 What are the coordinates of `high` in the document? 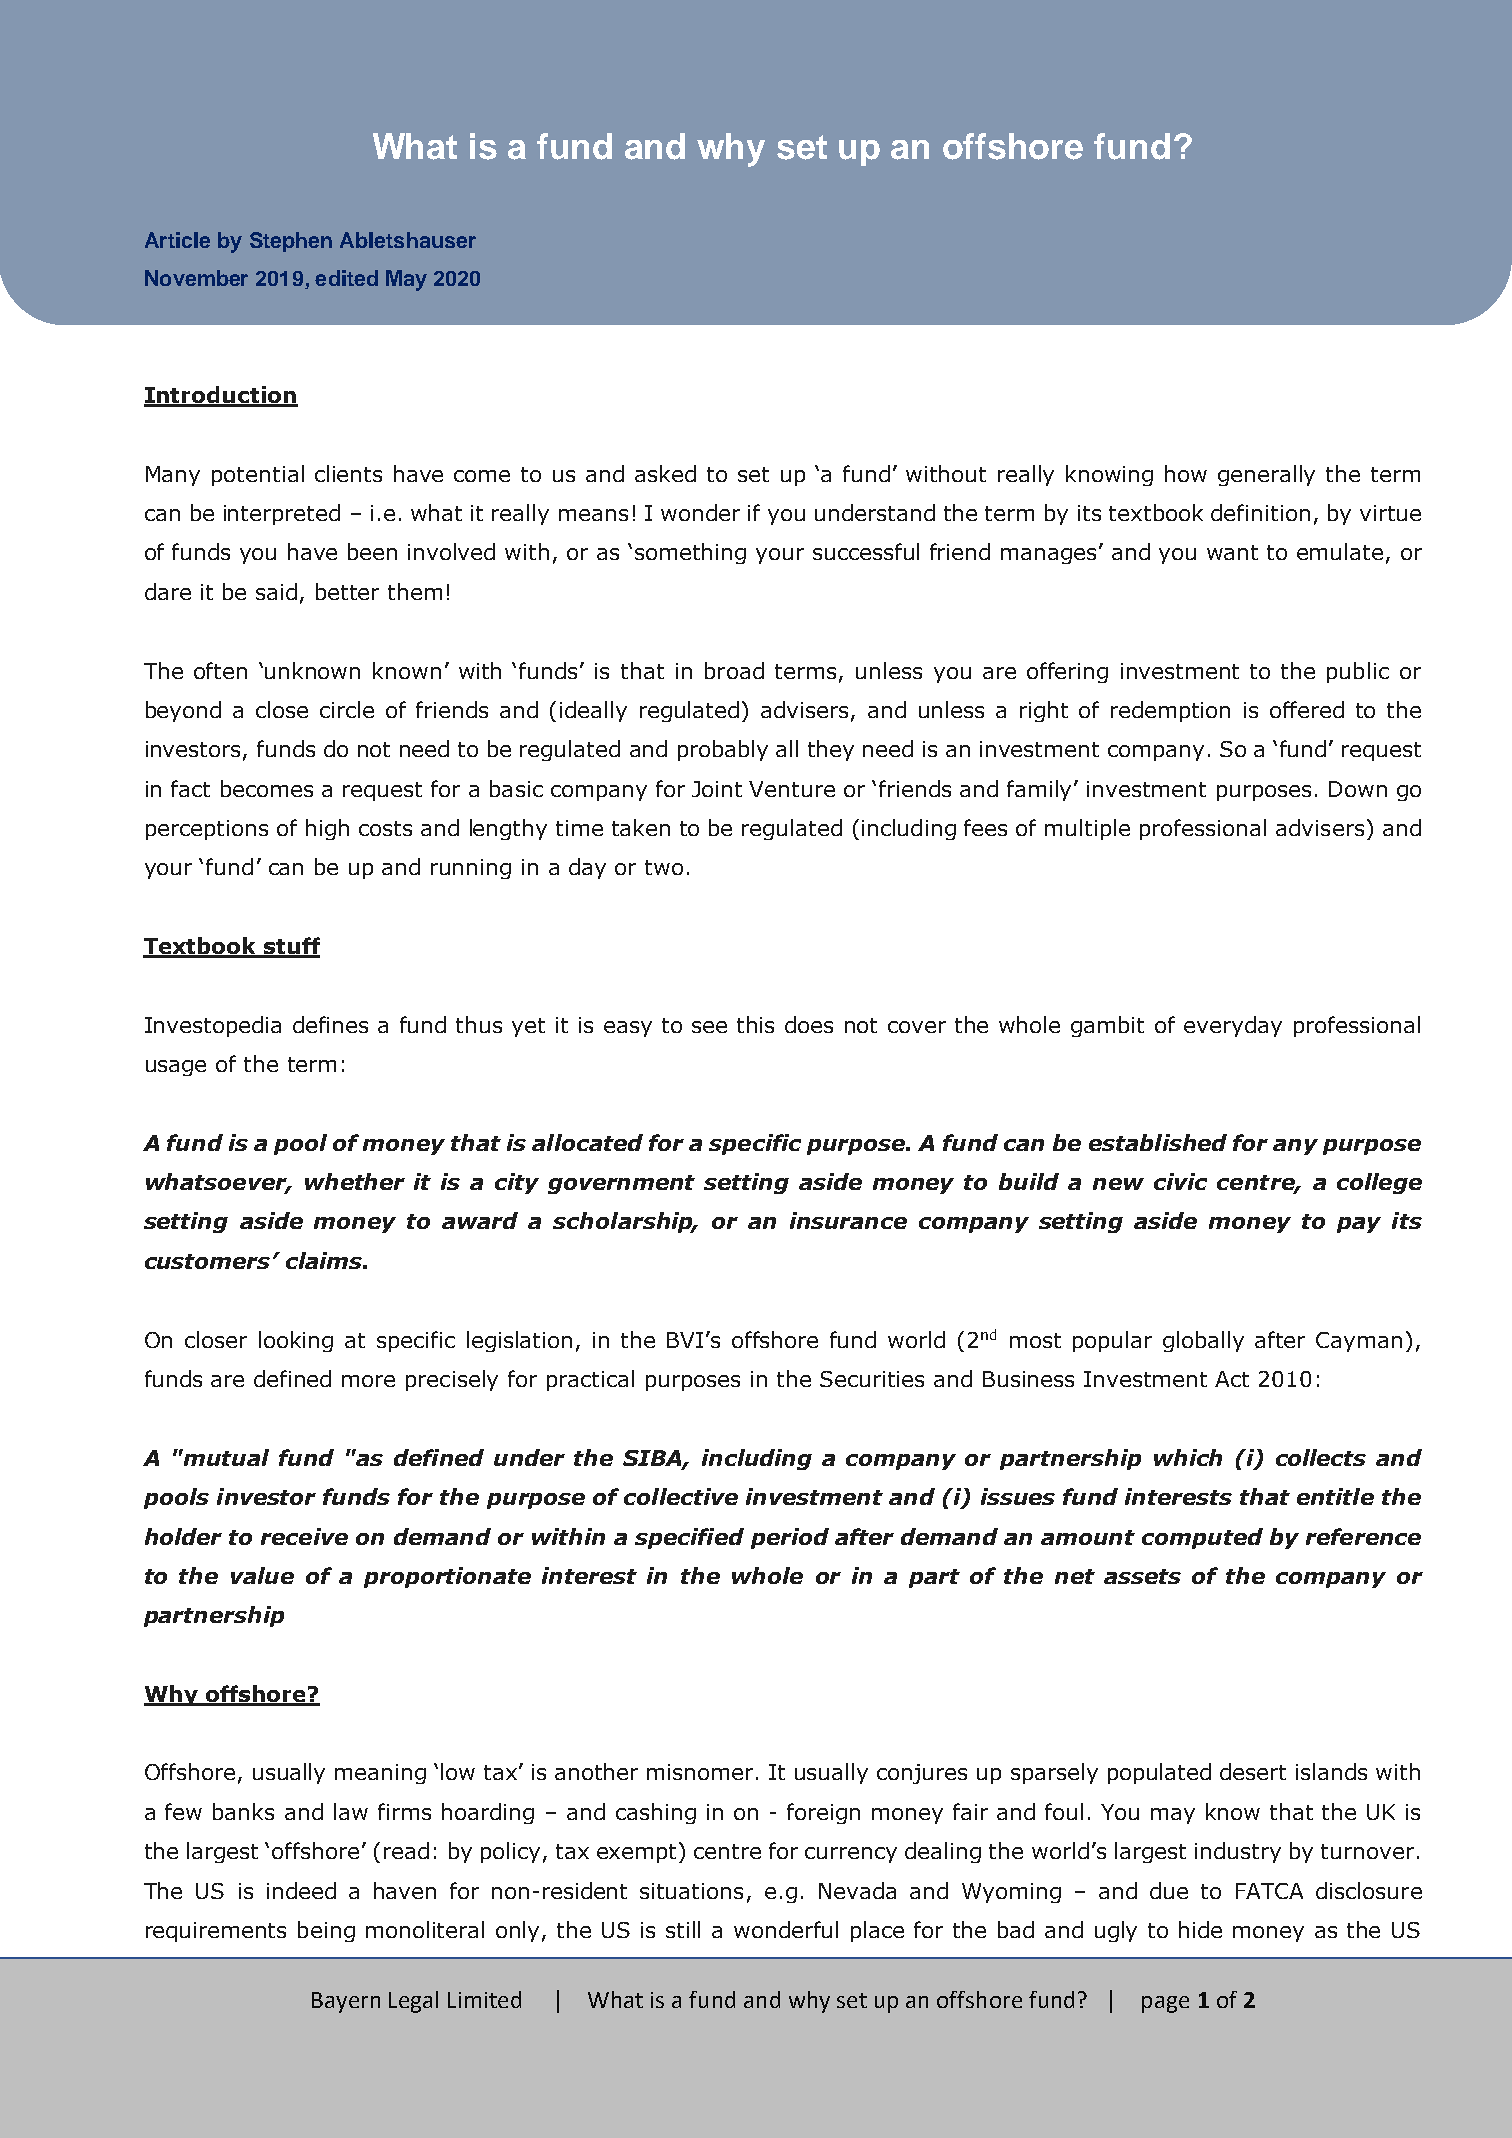 It's located at (327, 829).
